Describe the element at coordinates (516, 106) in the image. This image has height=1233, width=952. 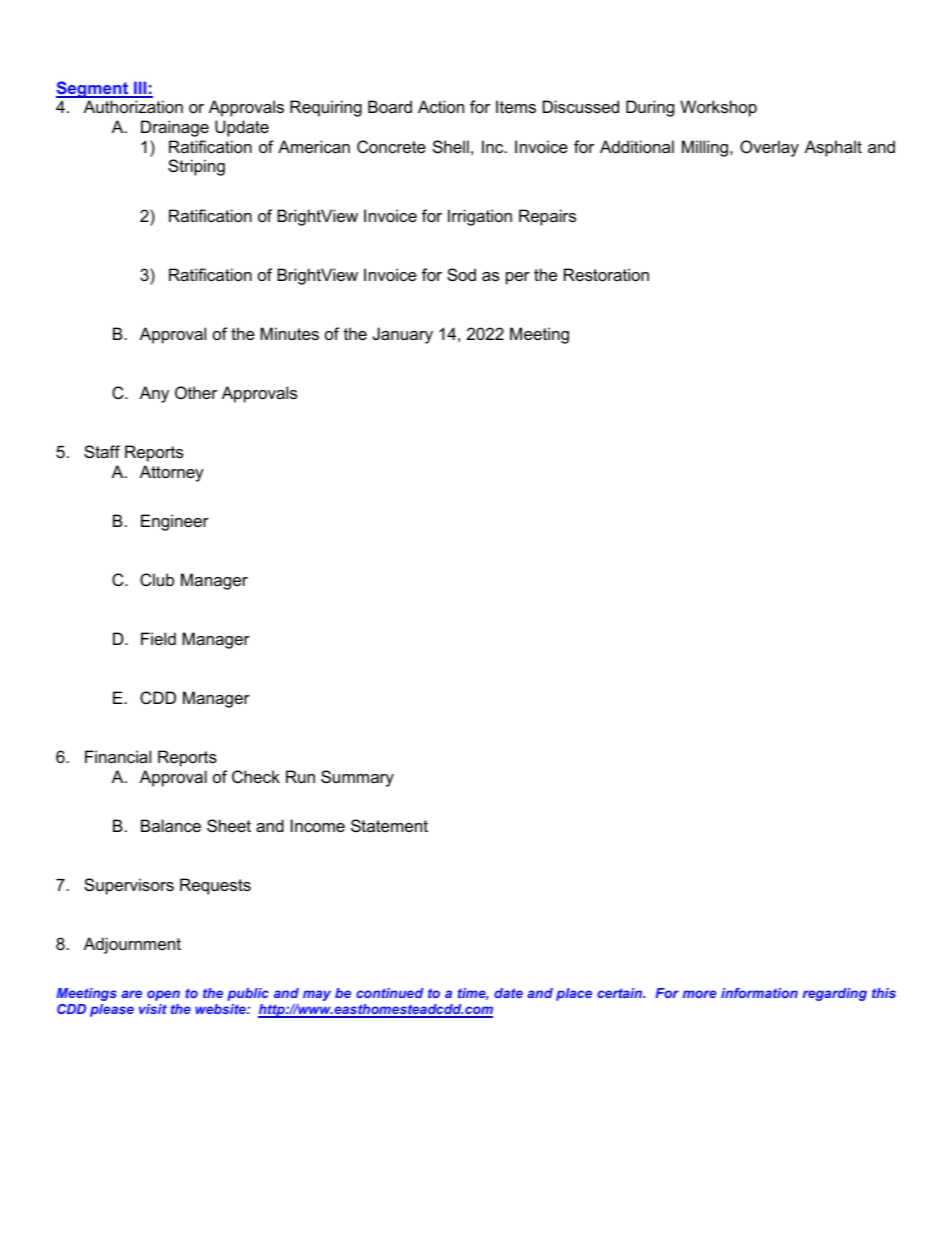
I see `Items` at that location.
